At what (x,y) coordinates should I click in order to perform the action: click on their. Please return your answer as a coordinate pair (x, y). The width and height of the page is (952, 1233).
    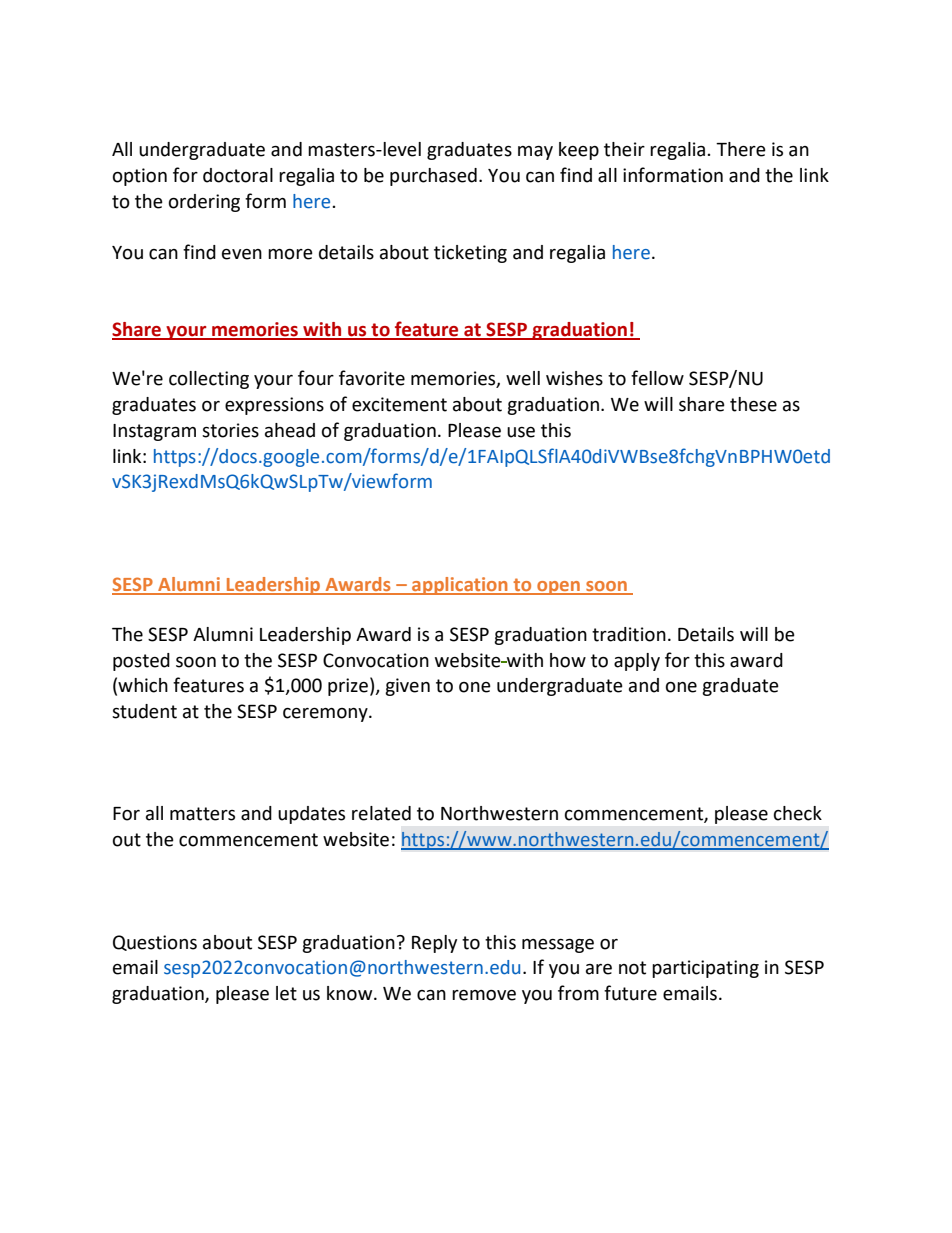
    Looking at the image, I should click on (624, 149).
